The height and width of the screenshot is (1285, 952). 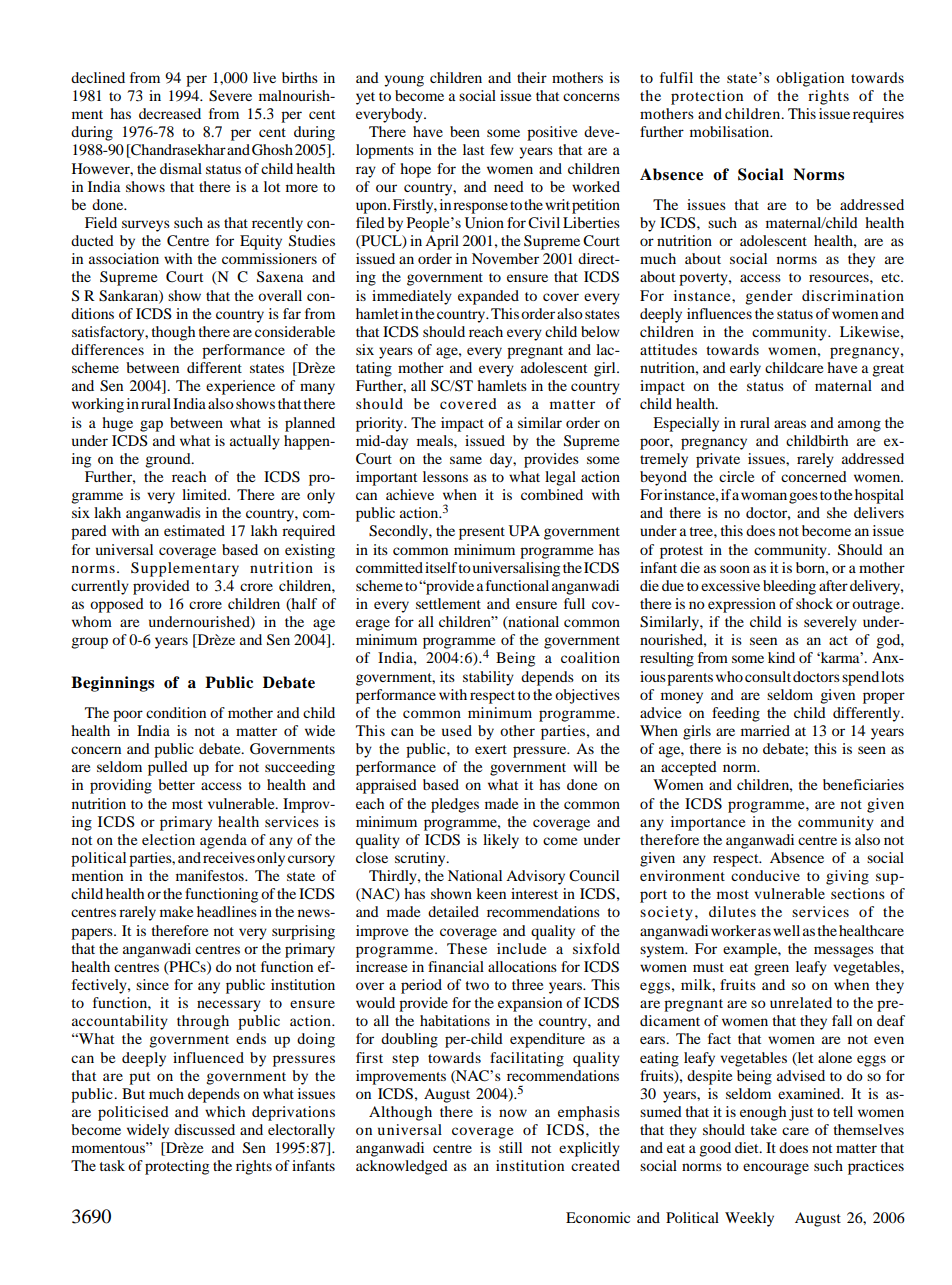 What do you see at coordinates (745, 369) in the screenshot?
I see `early` at bounding box center [745, 369].
